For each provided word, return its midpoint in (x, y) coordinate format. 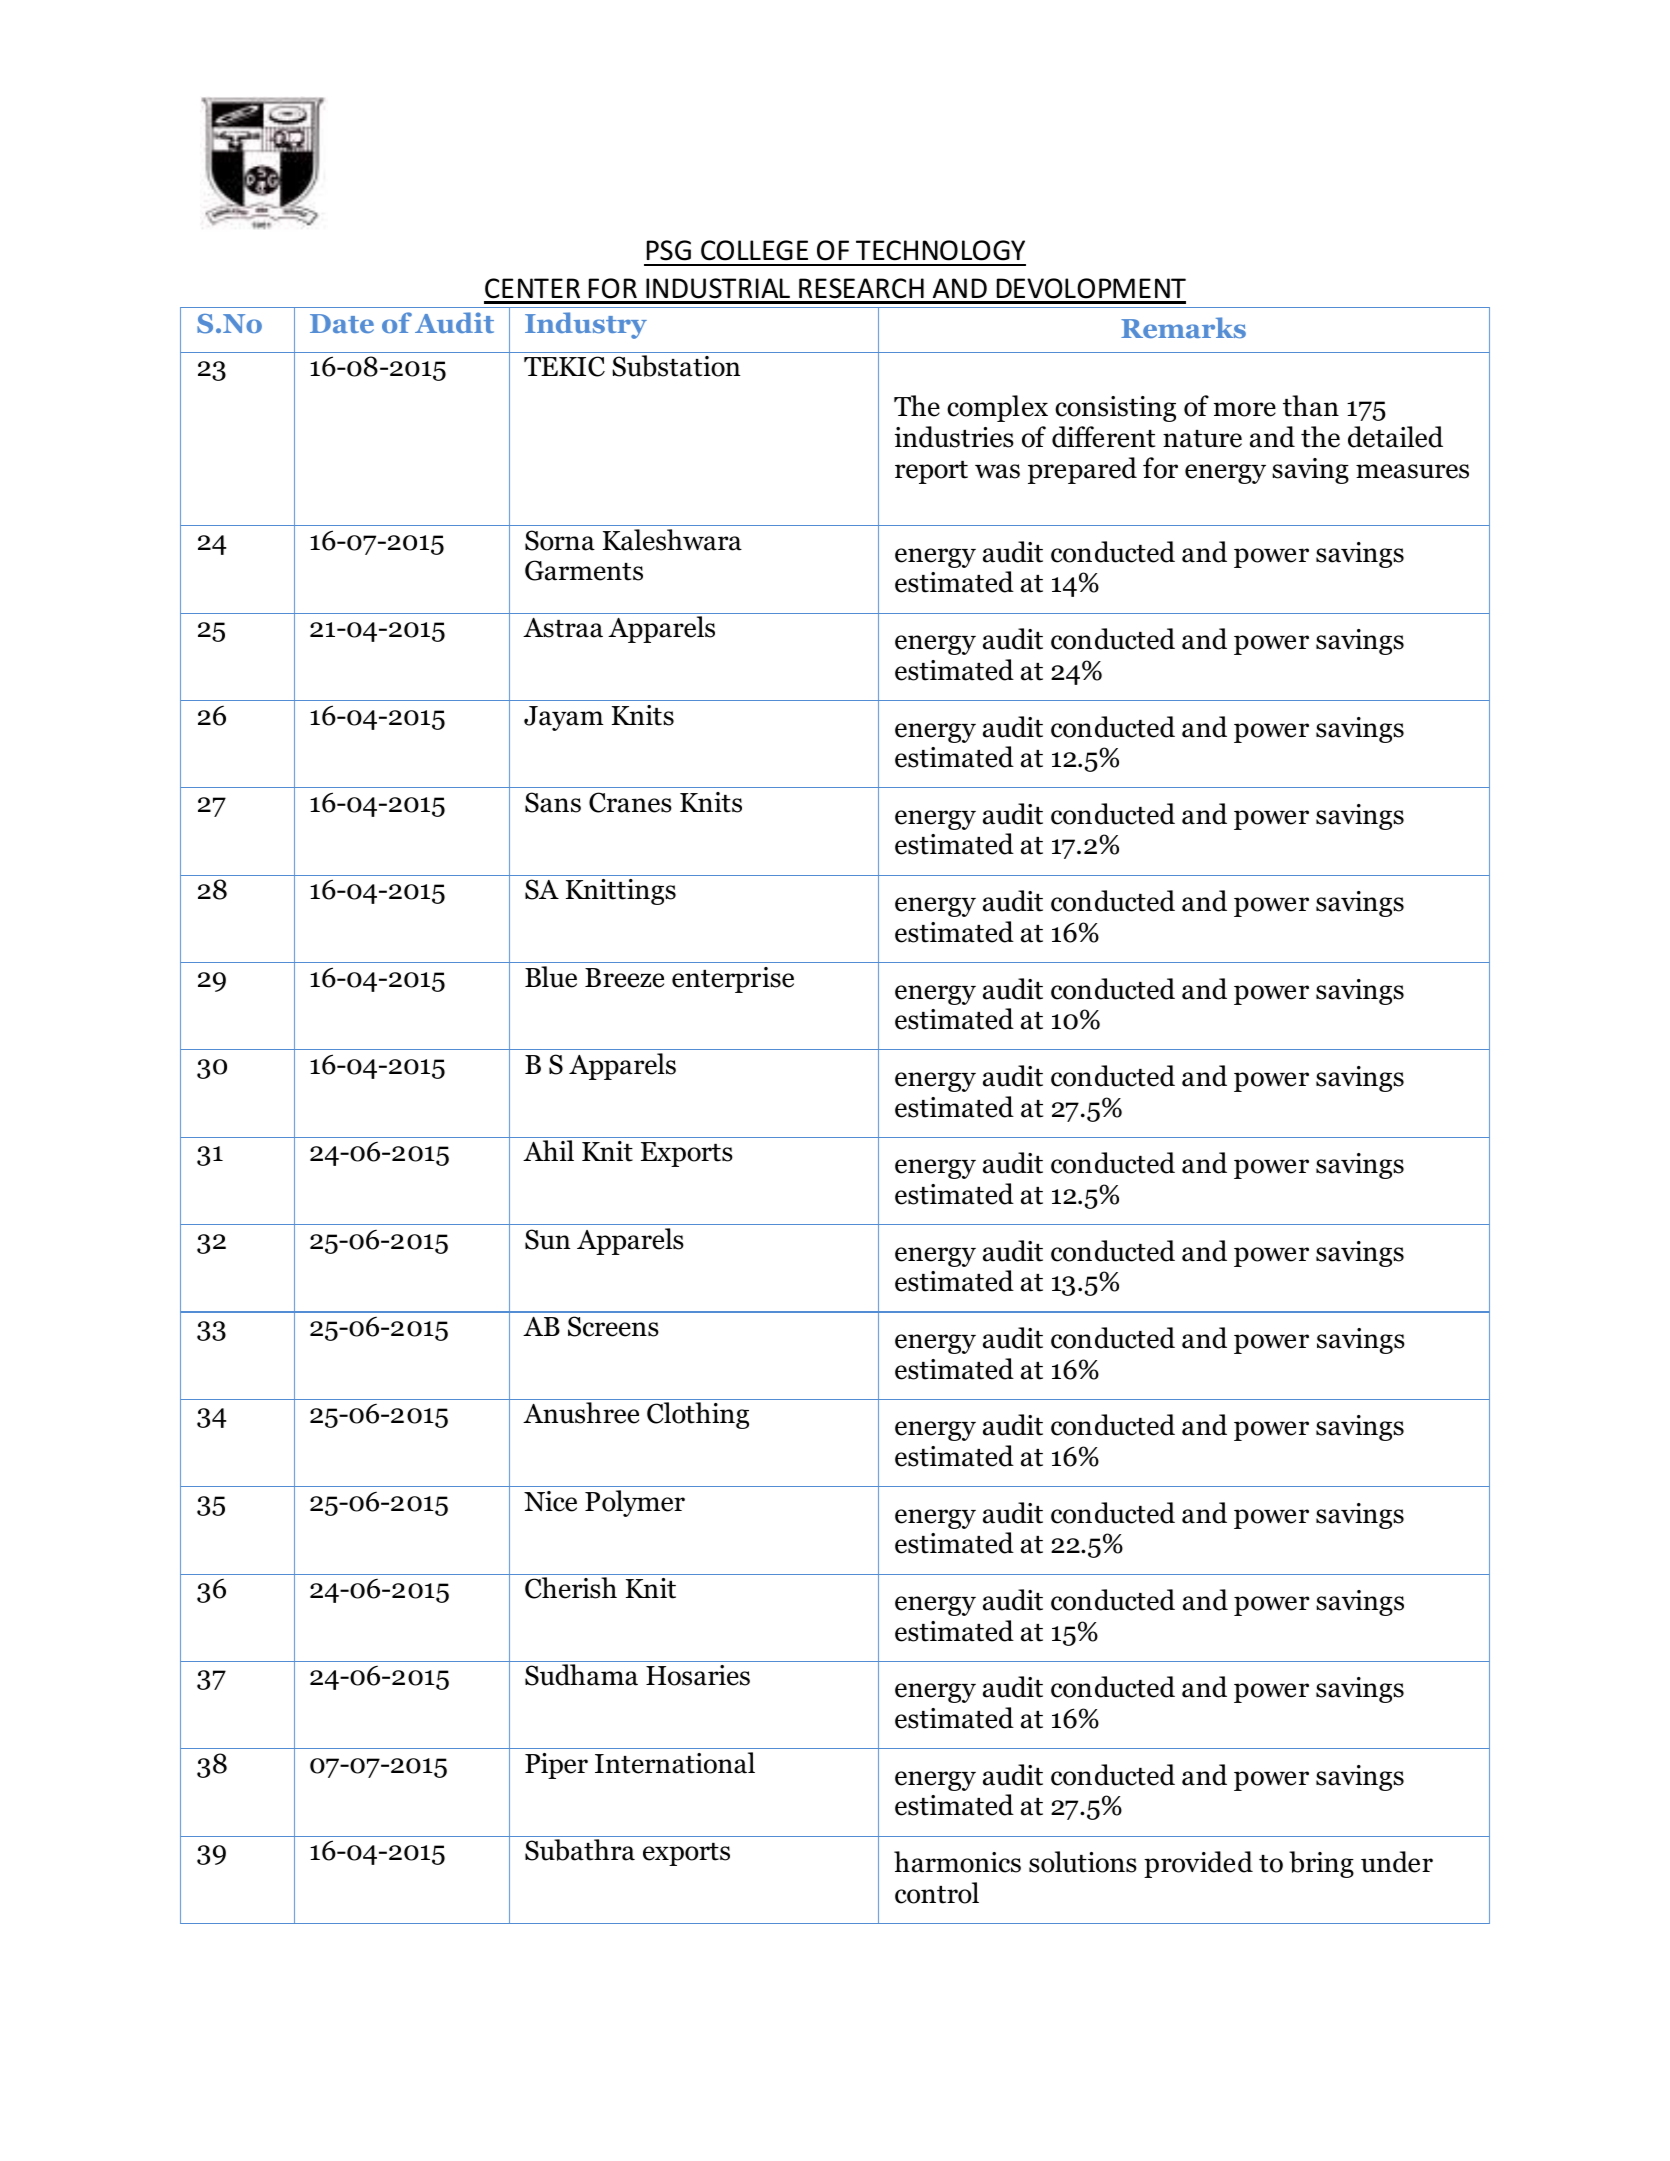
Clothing (698, 1415)
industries (954, 437)
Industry (586, 325)
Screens (613, 1326)
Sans (553, 802)
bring (1321, 1864)
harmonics (957, 1862)
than (1311, 406)
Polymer (635, 1503)
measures (1412, 471)
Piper (556, 1766)
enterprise (733, 980)
